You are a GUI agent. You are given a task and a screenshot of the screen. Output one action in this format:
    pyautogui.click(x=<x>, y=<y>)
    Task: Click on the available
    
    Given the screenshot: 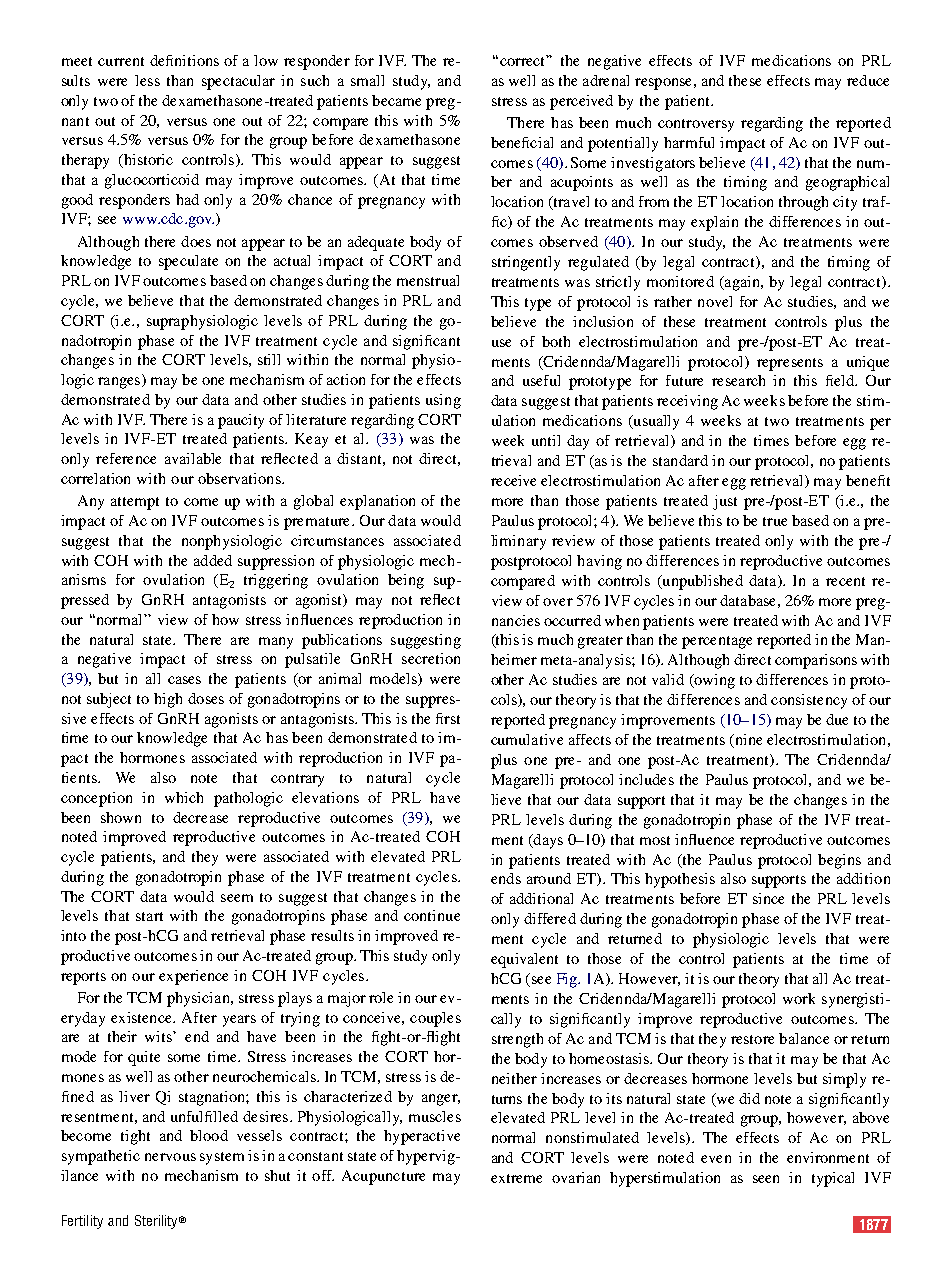 What is the action you would take?
    pyautogui.click(x=193, y=458)
